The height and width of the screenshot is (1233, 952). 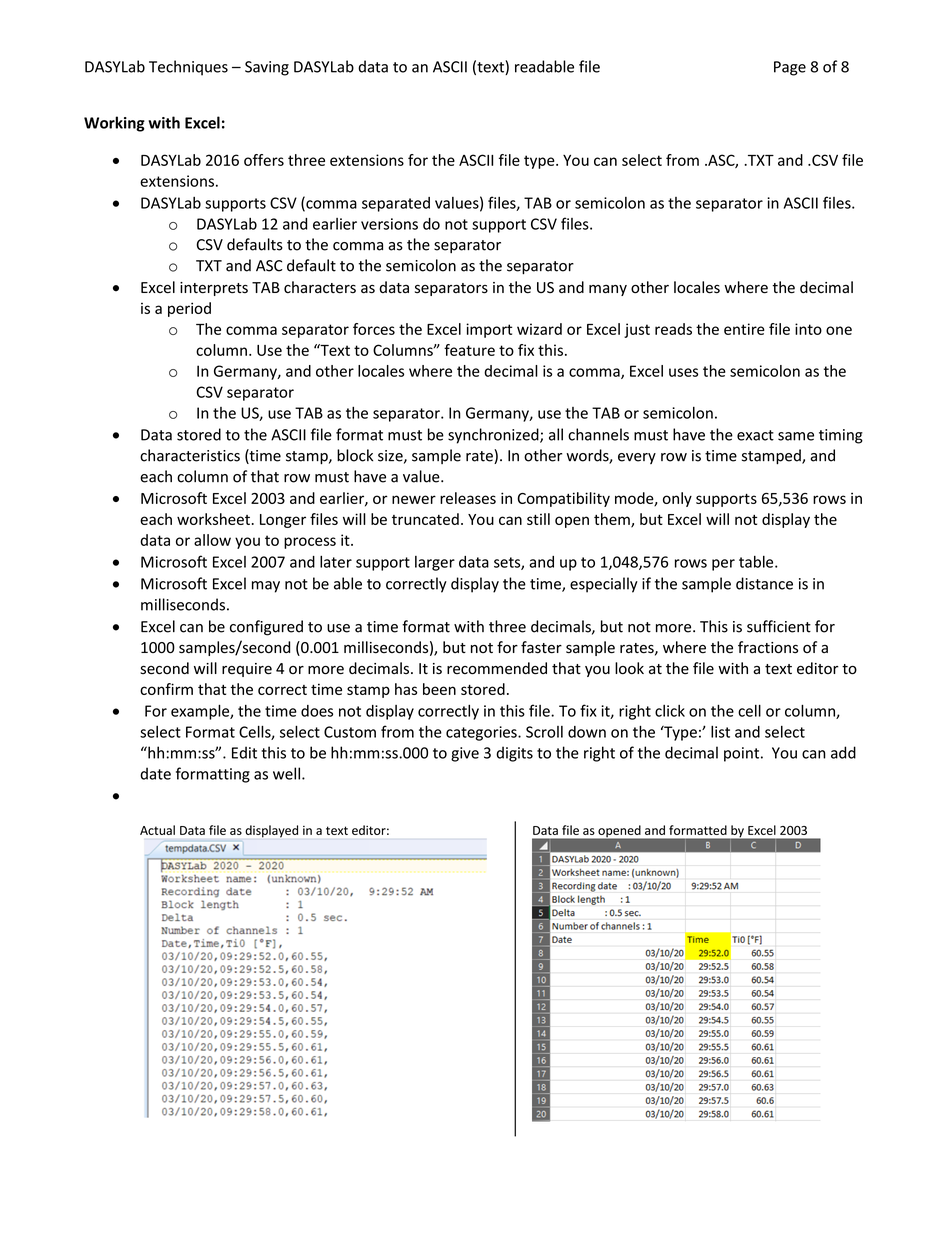 I want to click on give, so click(x=465, y=754).
